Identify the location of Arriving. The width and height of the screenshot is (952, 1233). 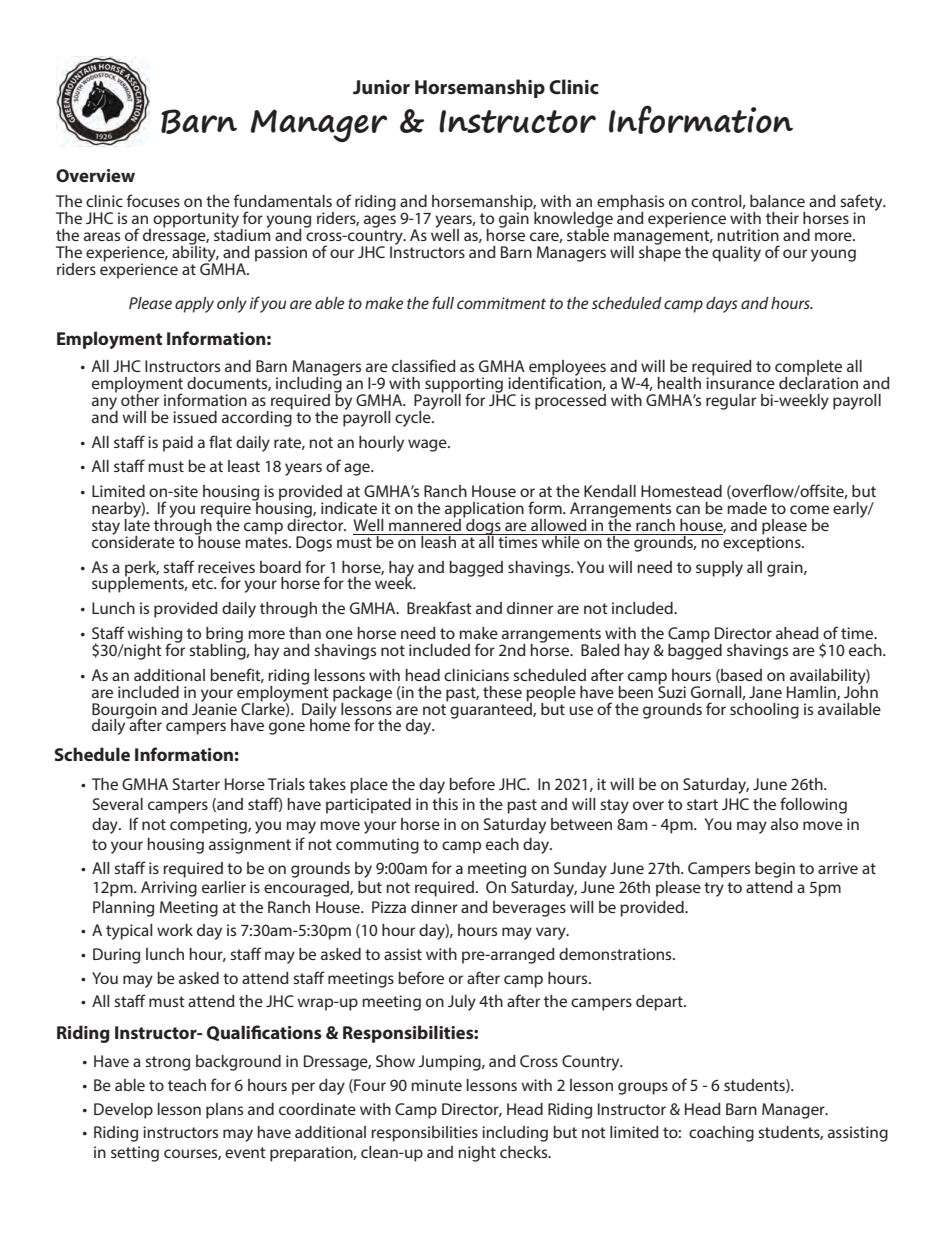
(169, 889).
